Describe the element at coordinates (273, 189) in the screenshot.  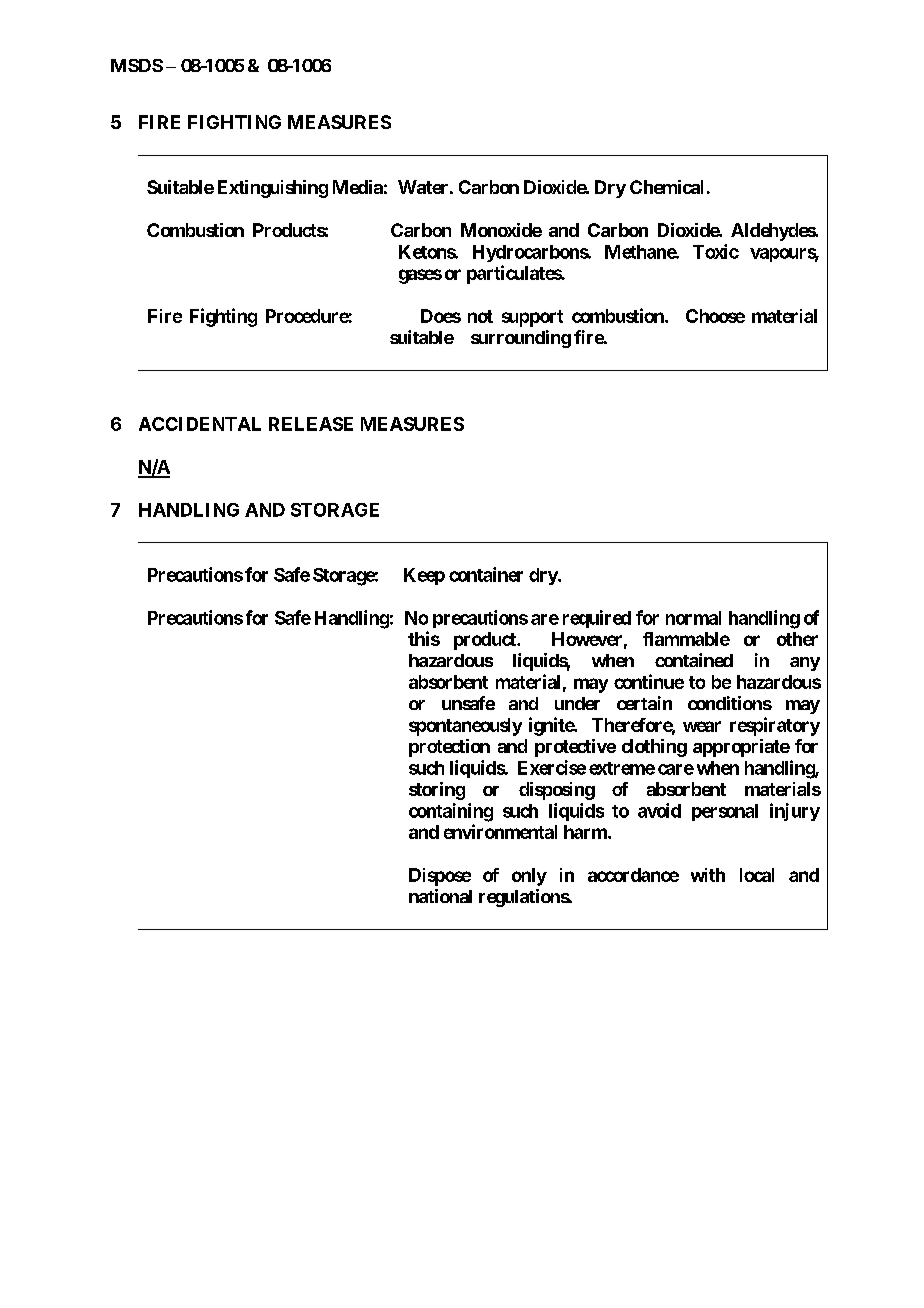
I see `Extinguishing` at that location.
